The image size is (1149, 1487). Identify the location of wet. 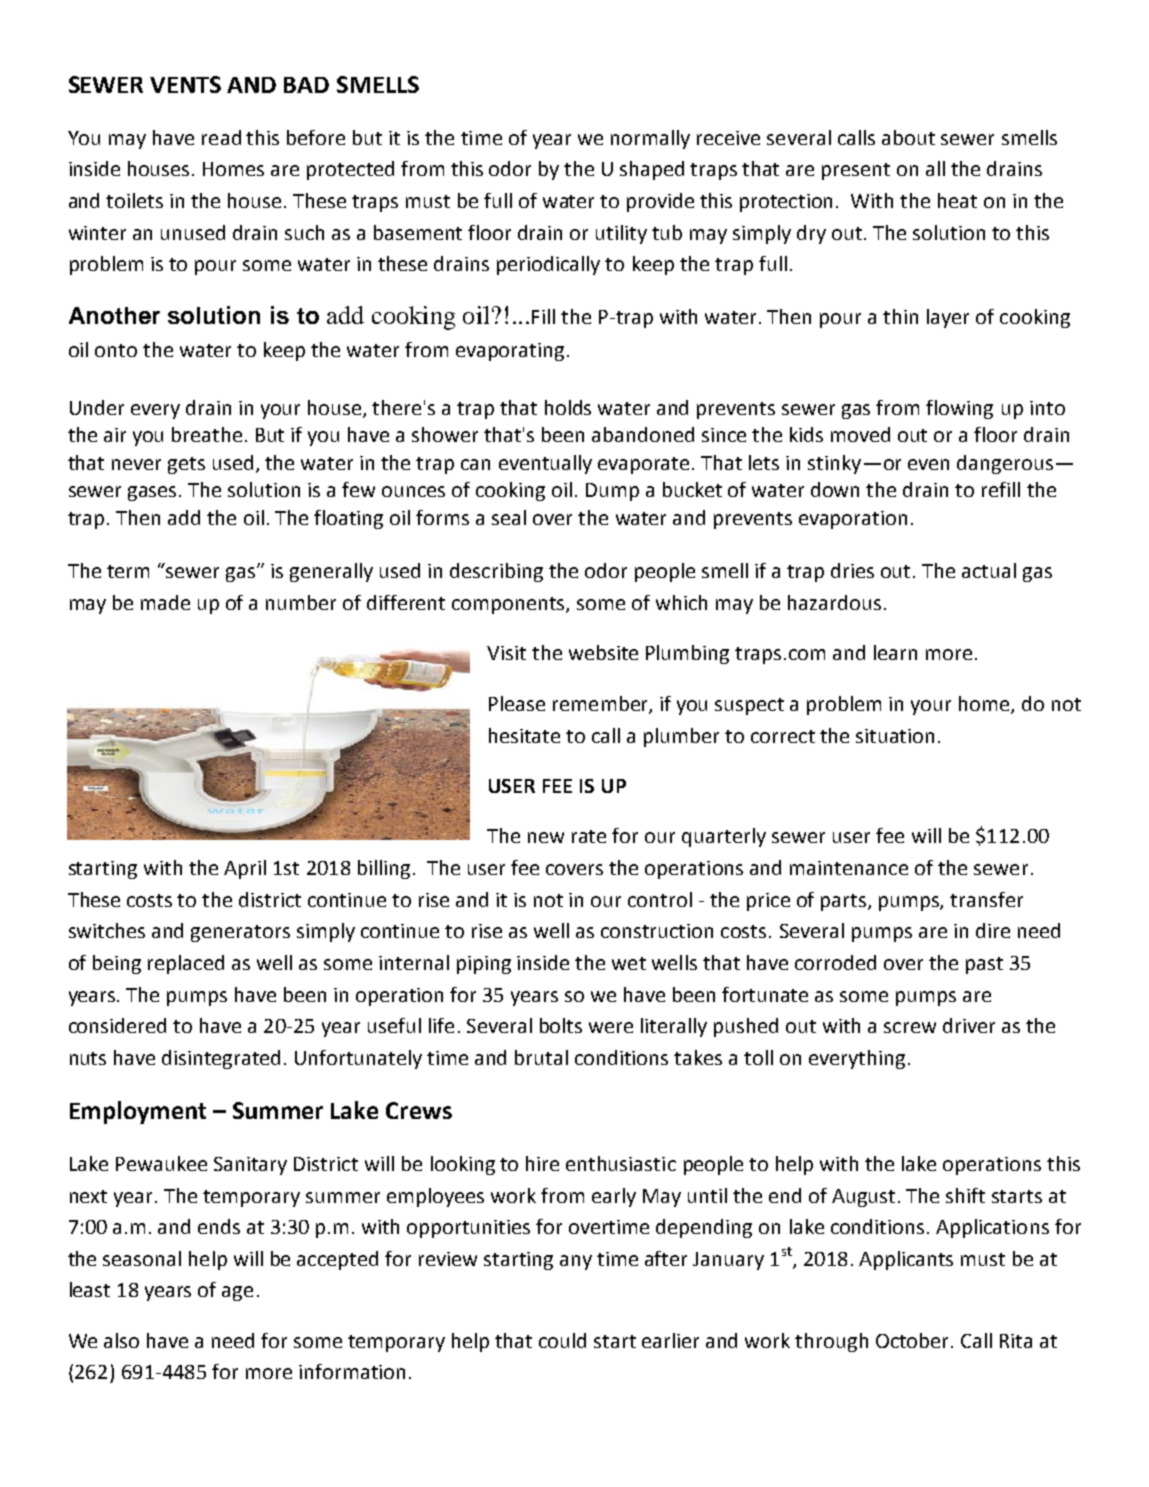
(629, 963).
